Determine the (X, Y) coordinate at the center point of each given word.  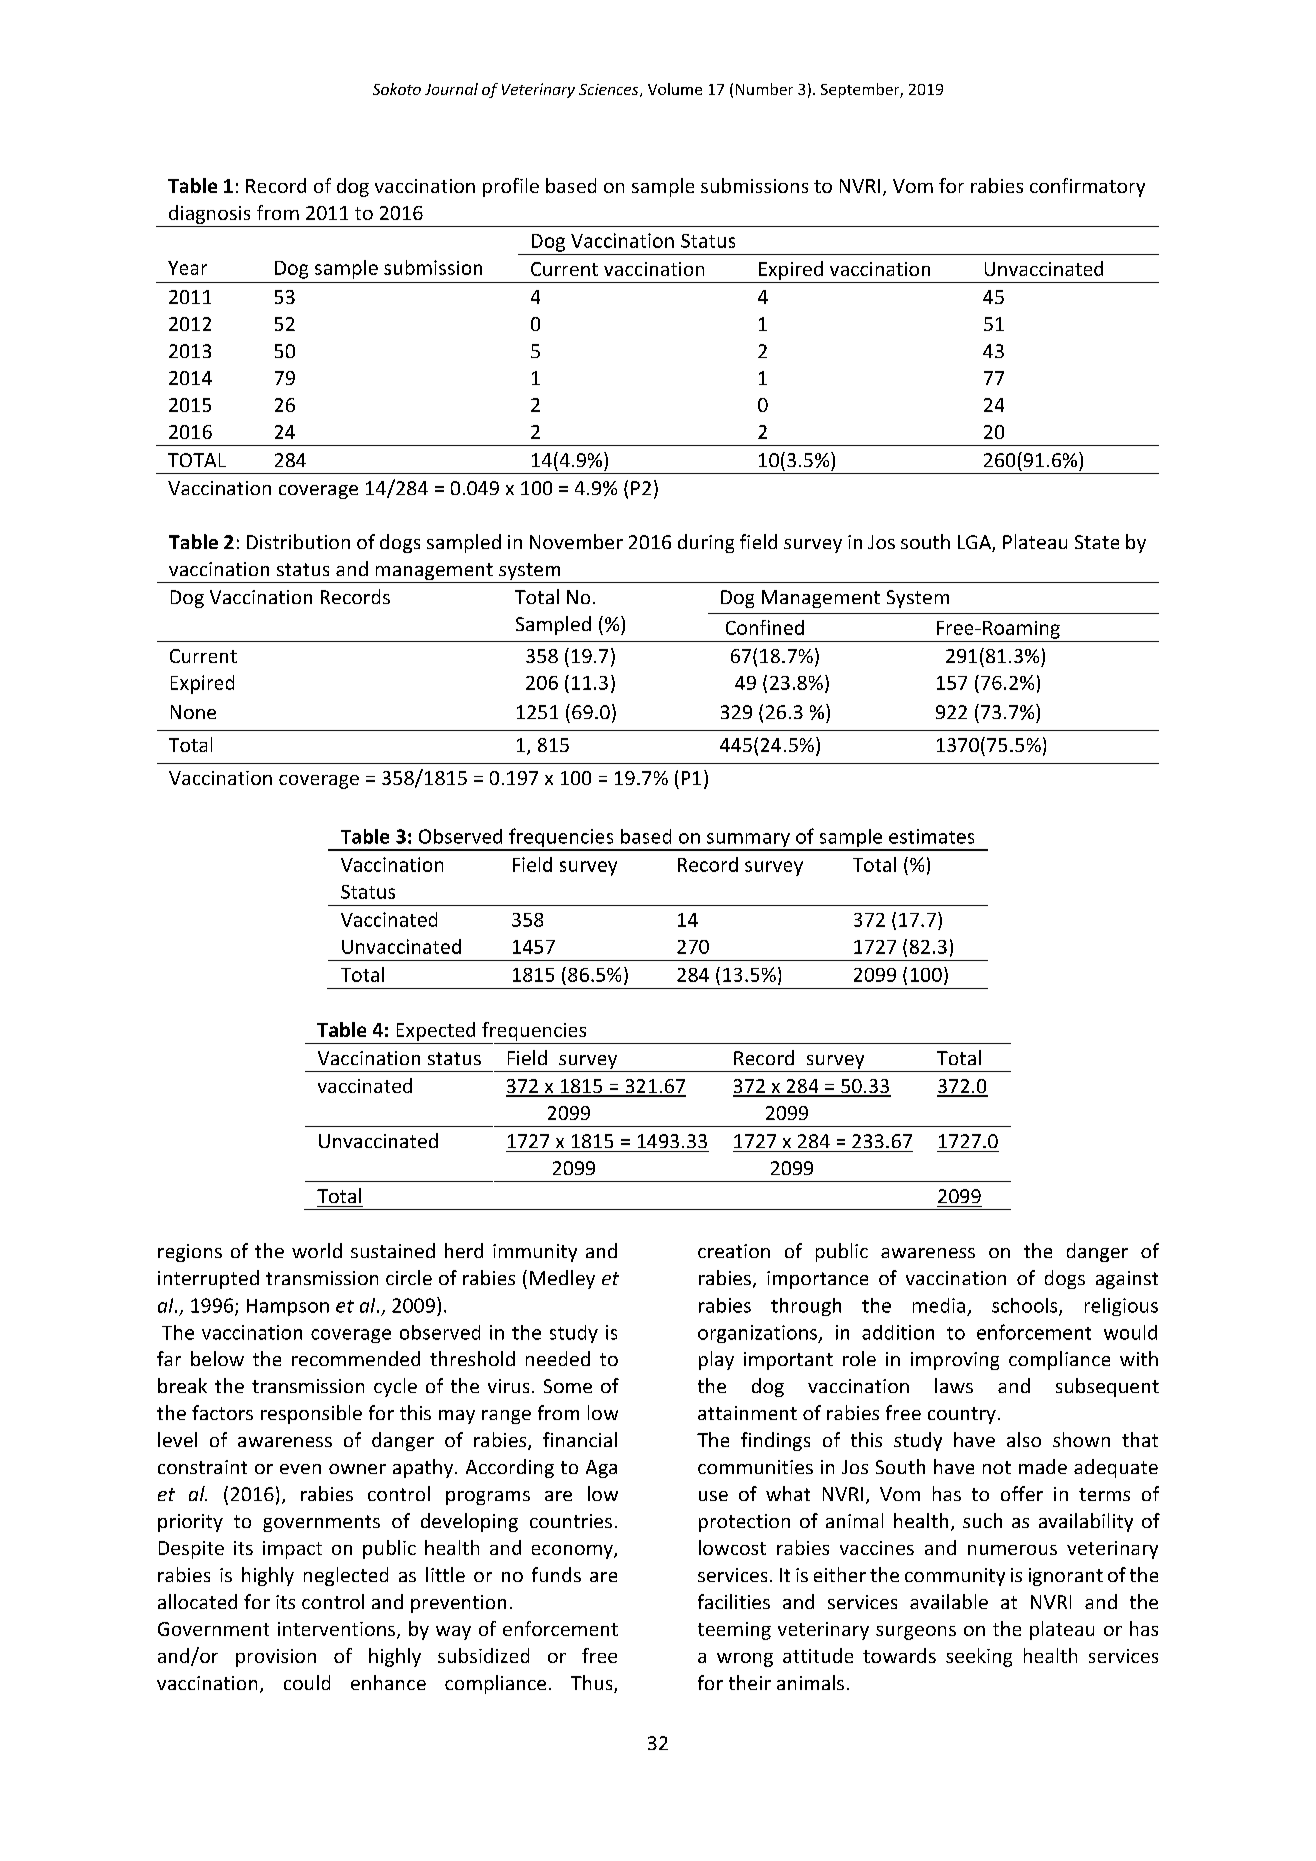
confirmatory (1087, 187)
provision (276, 1658)
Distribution (298, 541)
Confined (765, 627)
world (317, 1250)
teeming (734, 1631)
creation (734, 1251)
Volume (675, 89)
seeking (979, 1657)
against (1127, 1280)
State (1097, 542)
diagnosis (209, 214)
